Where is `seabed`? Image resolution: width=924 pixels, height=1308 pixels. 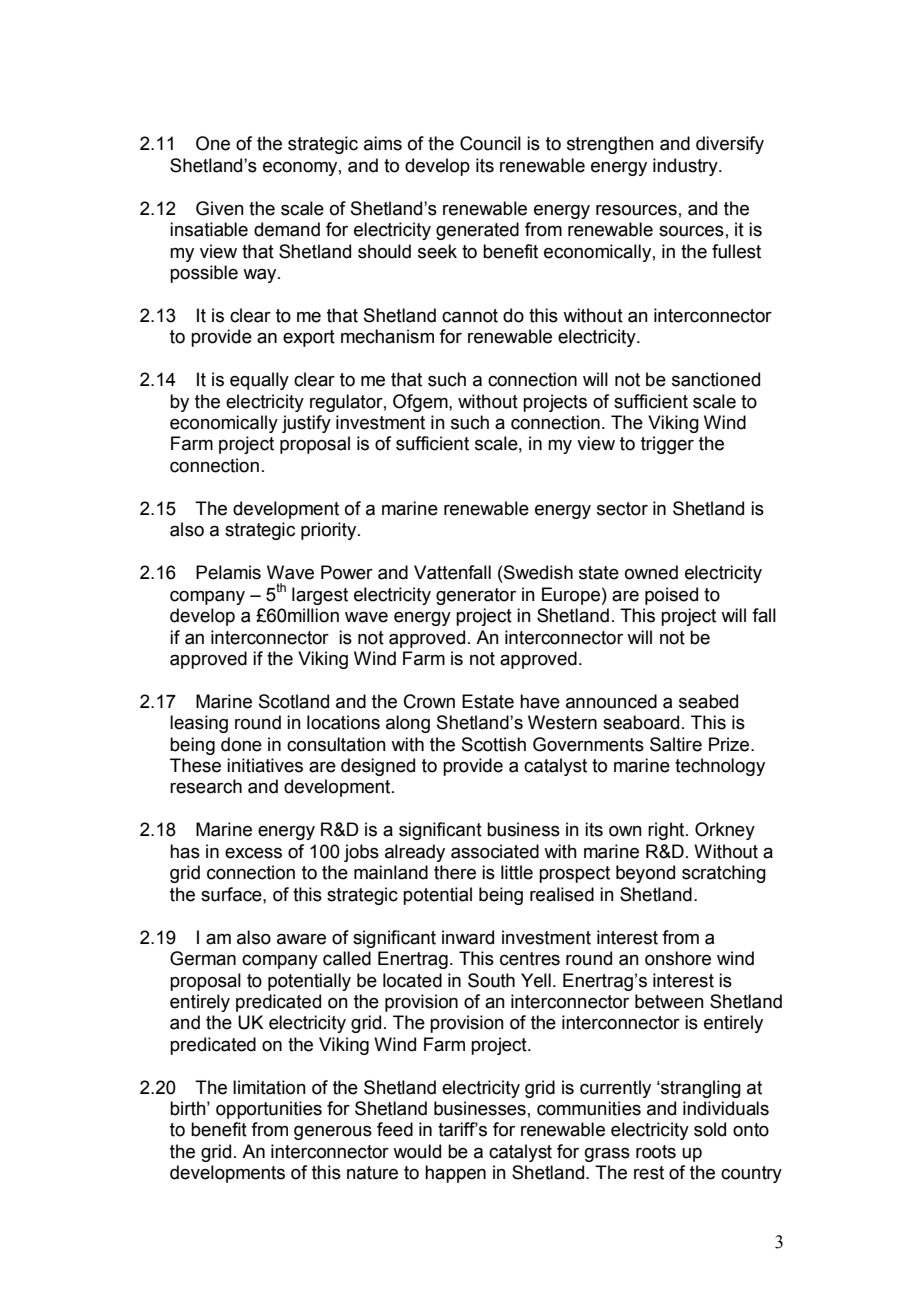
seabed is located at coordinates (708, 701).
